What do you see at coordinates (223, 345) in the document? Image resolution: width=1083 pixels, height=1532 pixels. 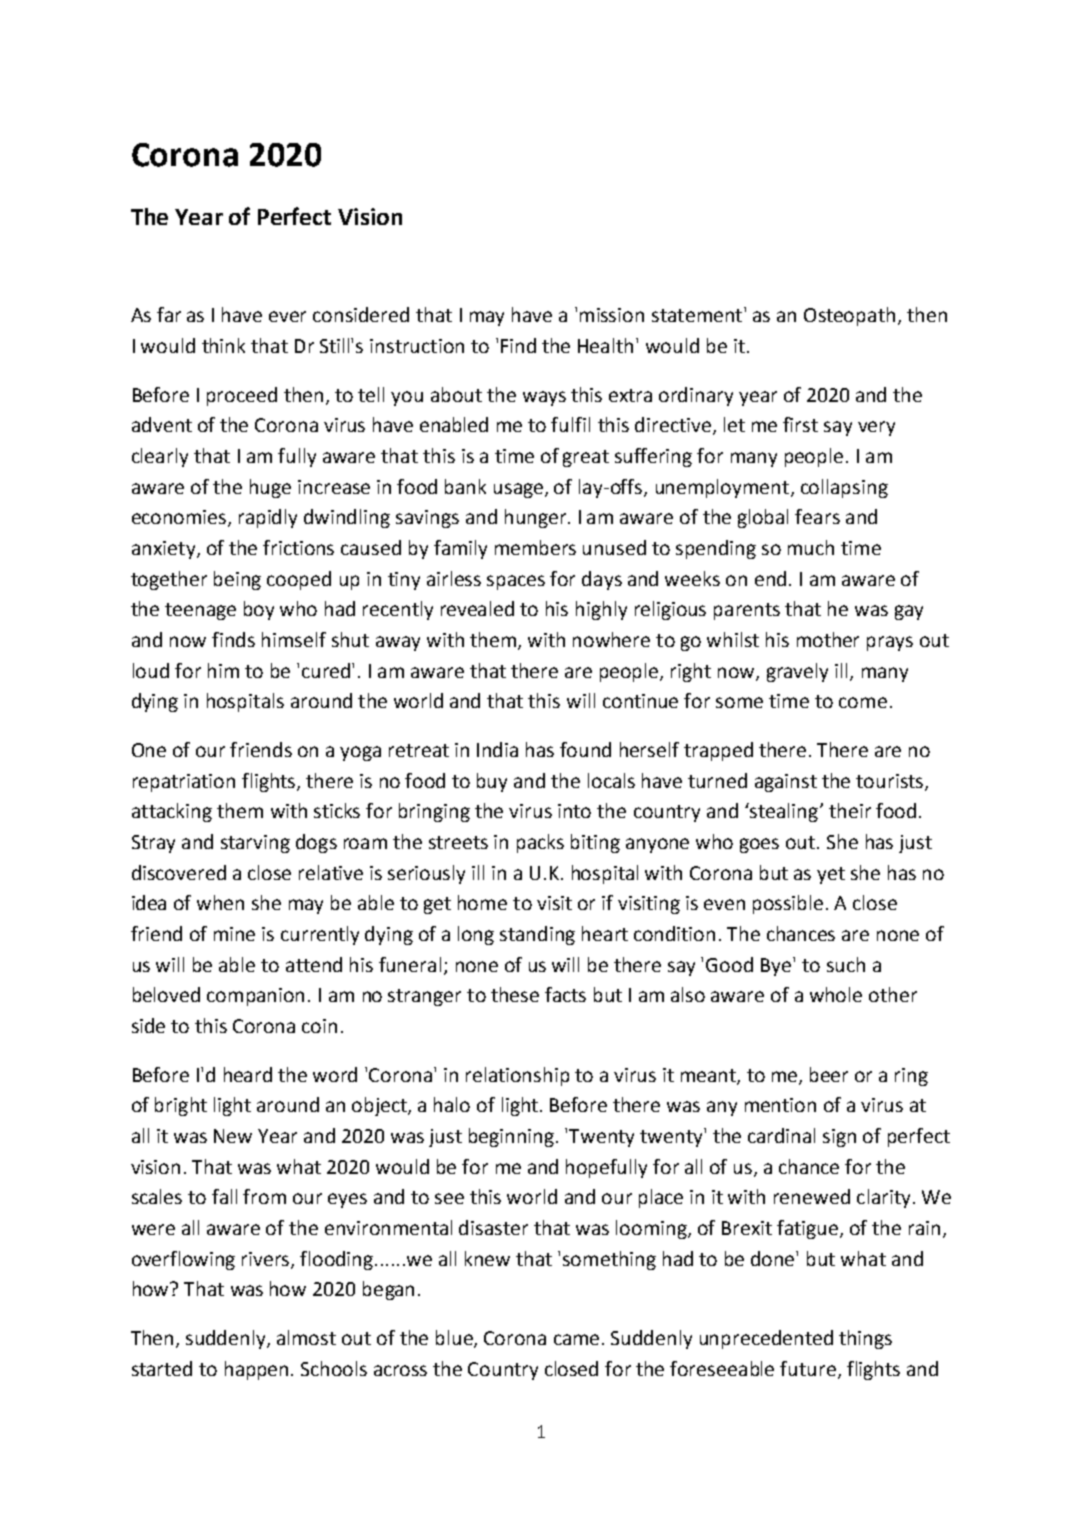 I see `think` at bounding box center [223, 345].
